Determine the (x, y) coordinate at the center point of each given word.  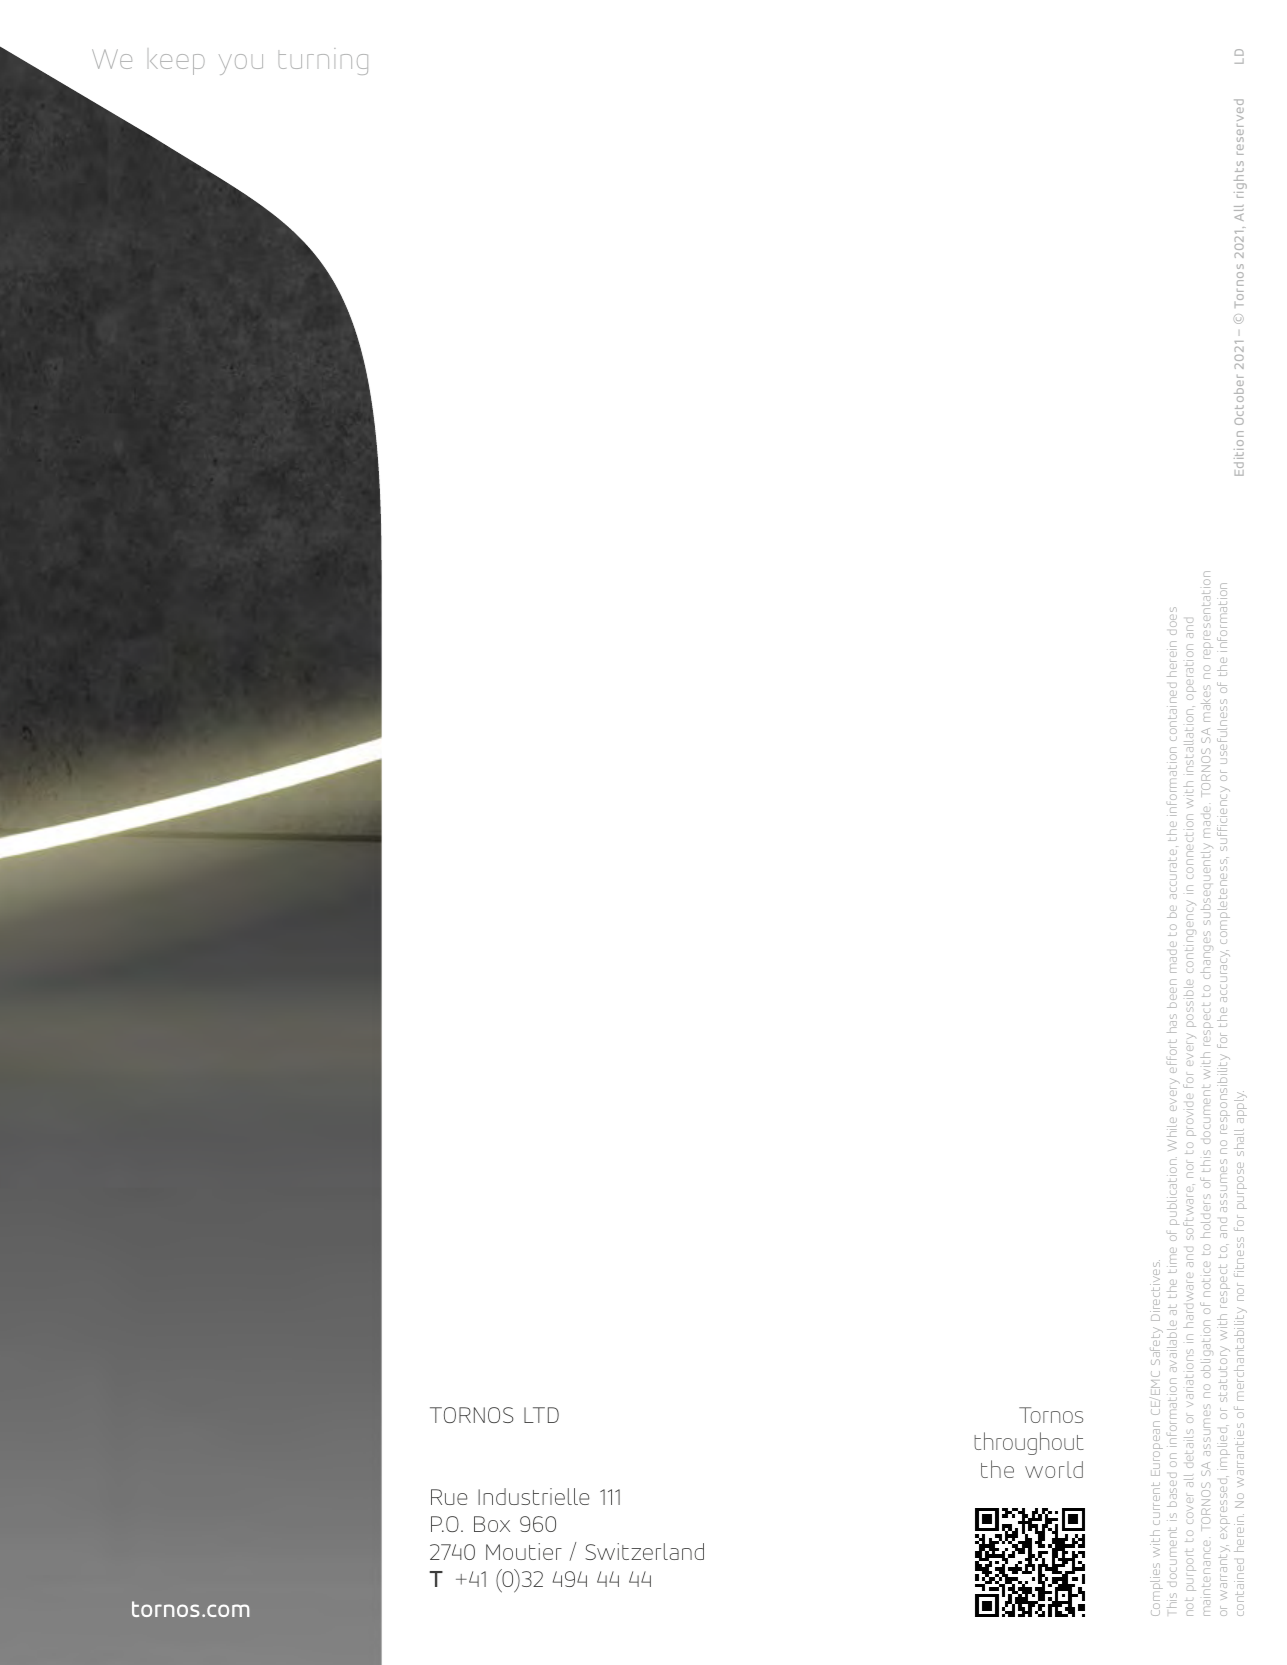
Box (492, 1524)
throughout (1029, 1443)
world (1054, 1469)
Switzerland (644, 1551)
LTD (541, 1415)
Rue (449, 1497)
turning (323, 61)
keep (177, 64)
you (241, 64)
